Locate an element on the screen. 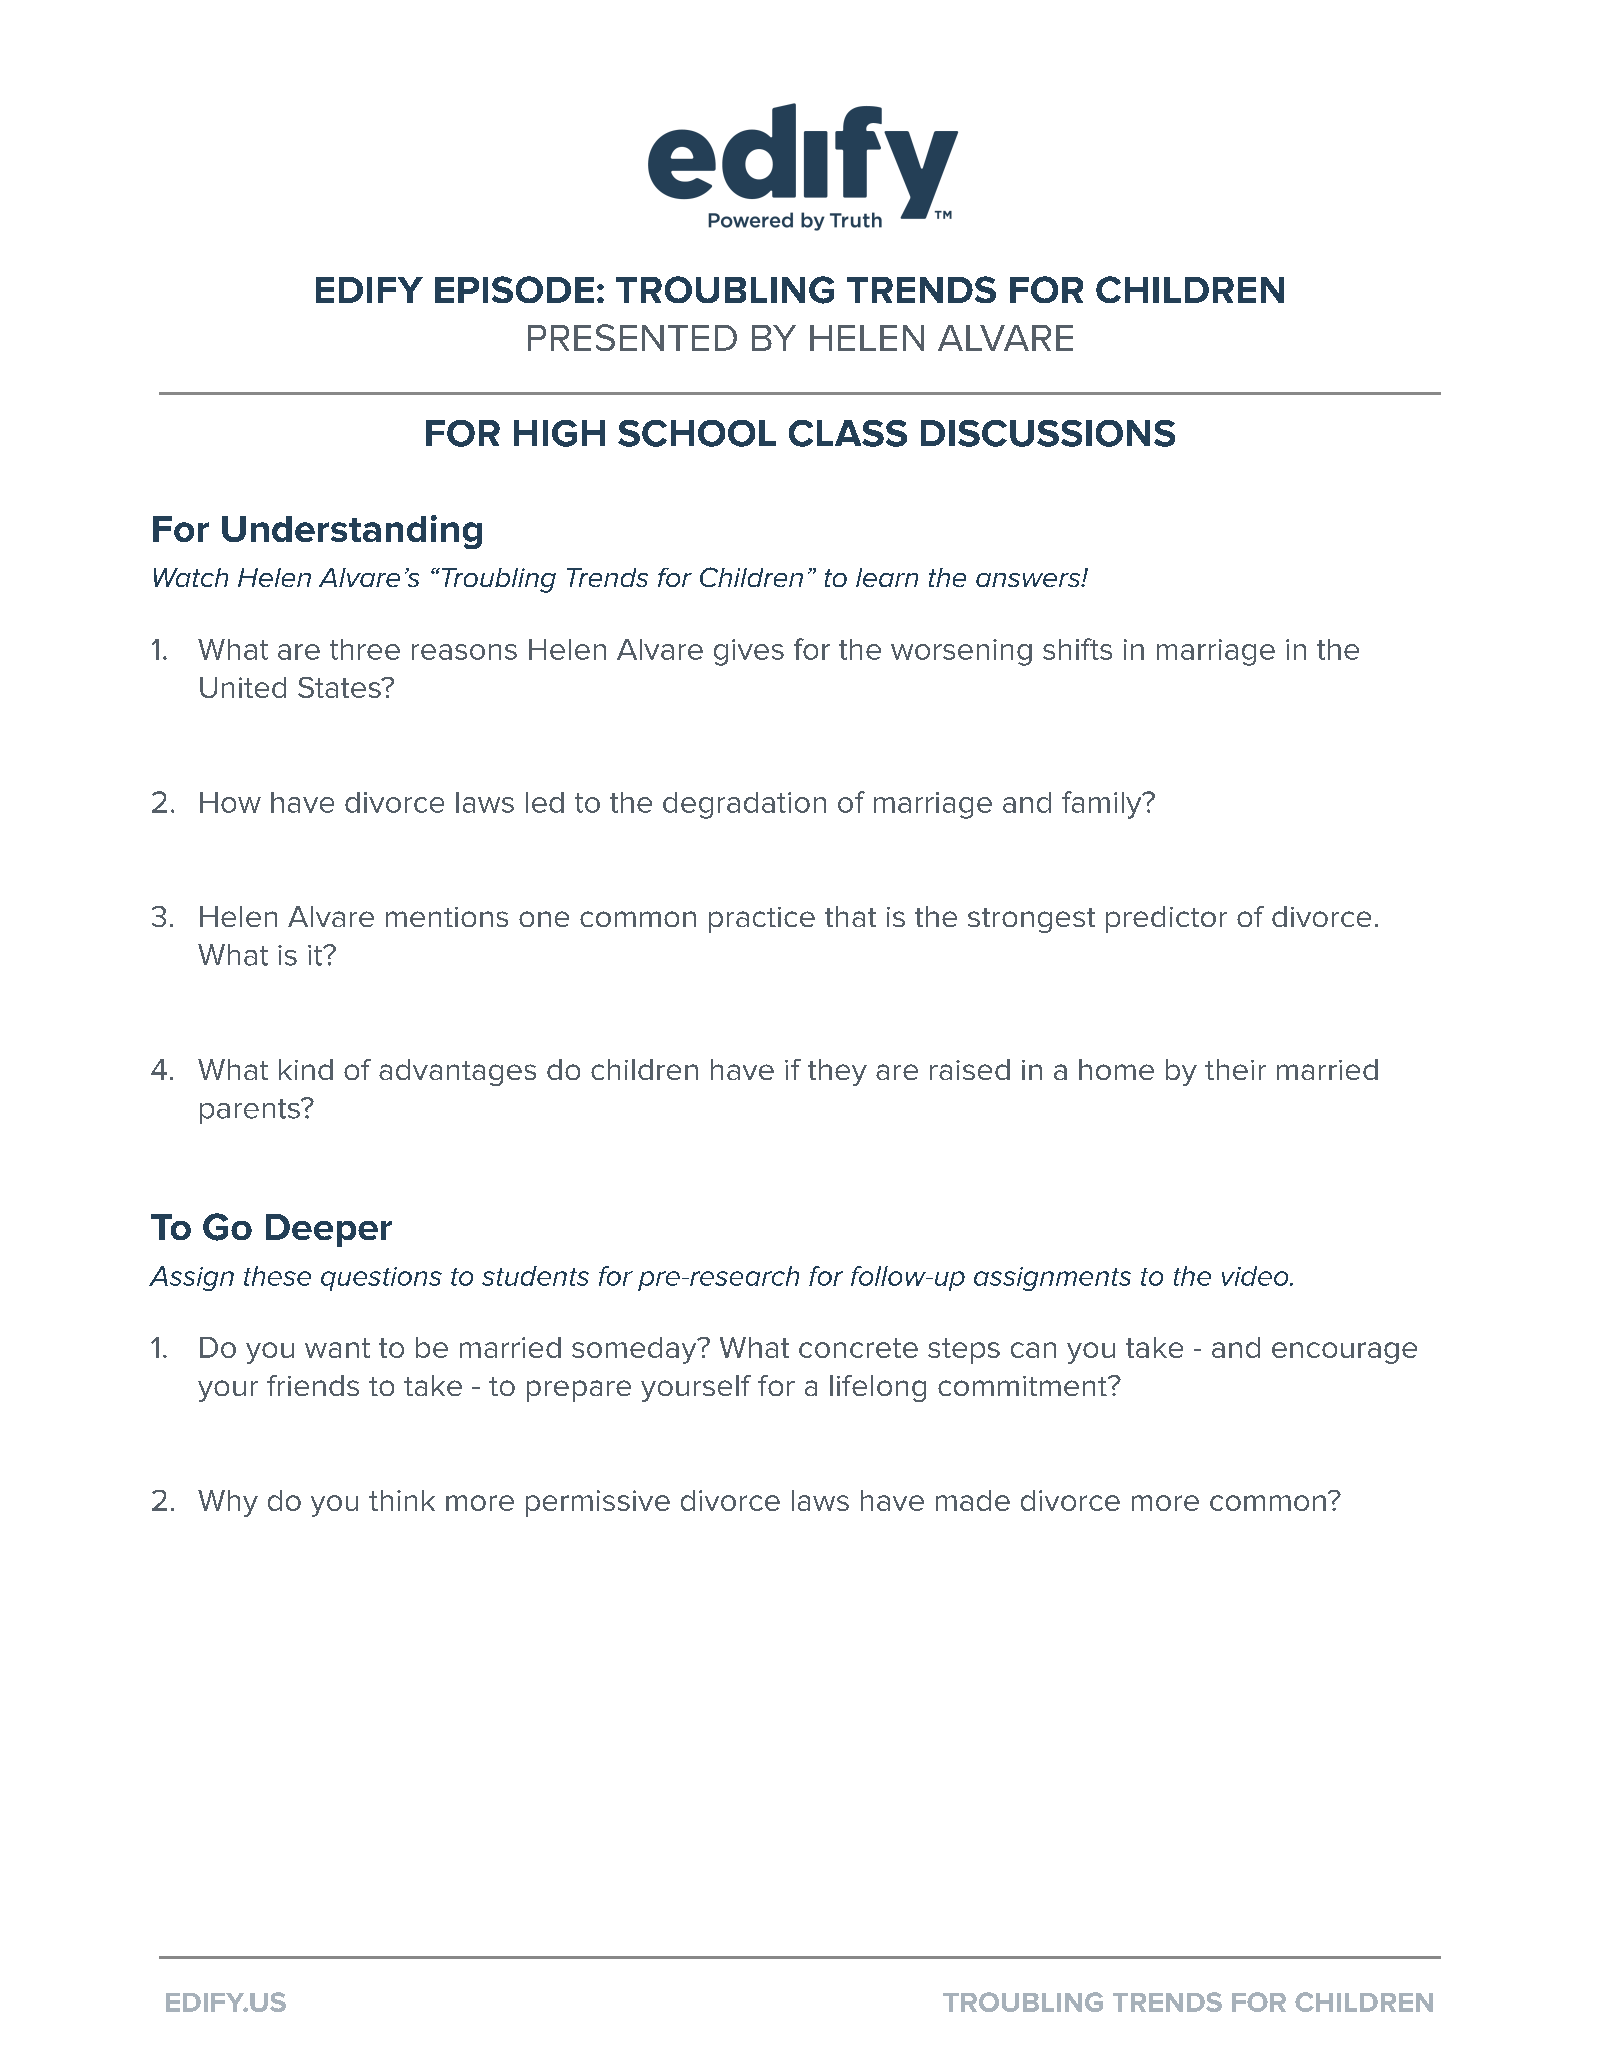 The image size is (1600, 2071). gives is located at coordinates (749, 652).
